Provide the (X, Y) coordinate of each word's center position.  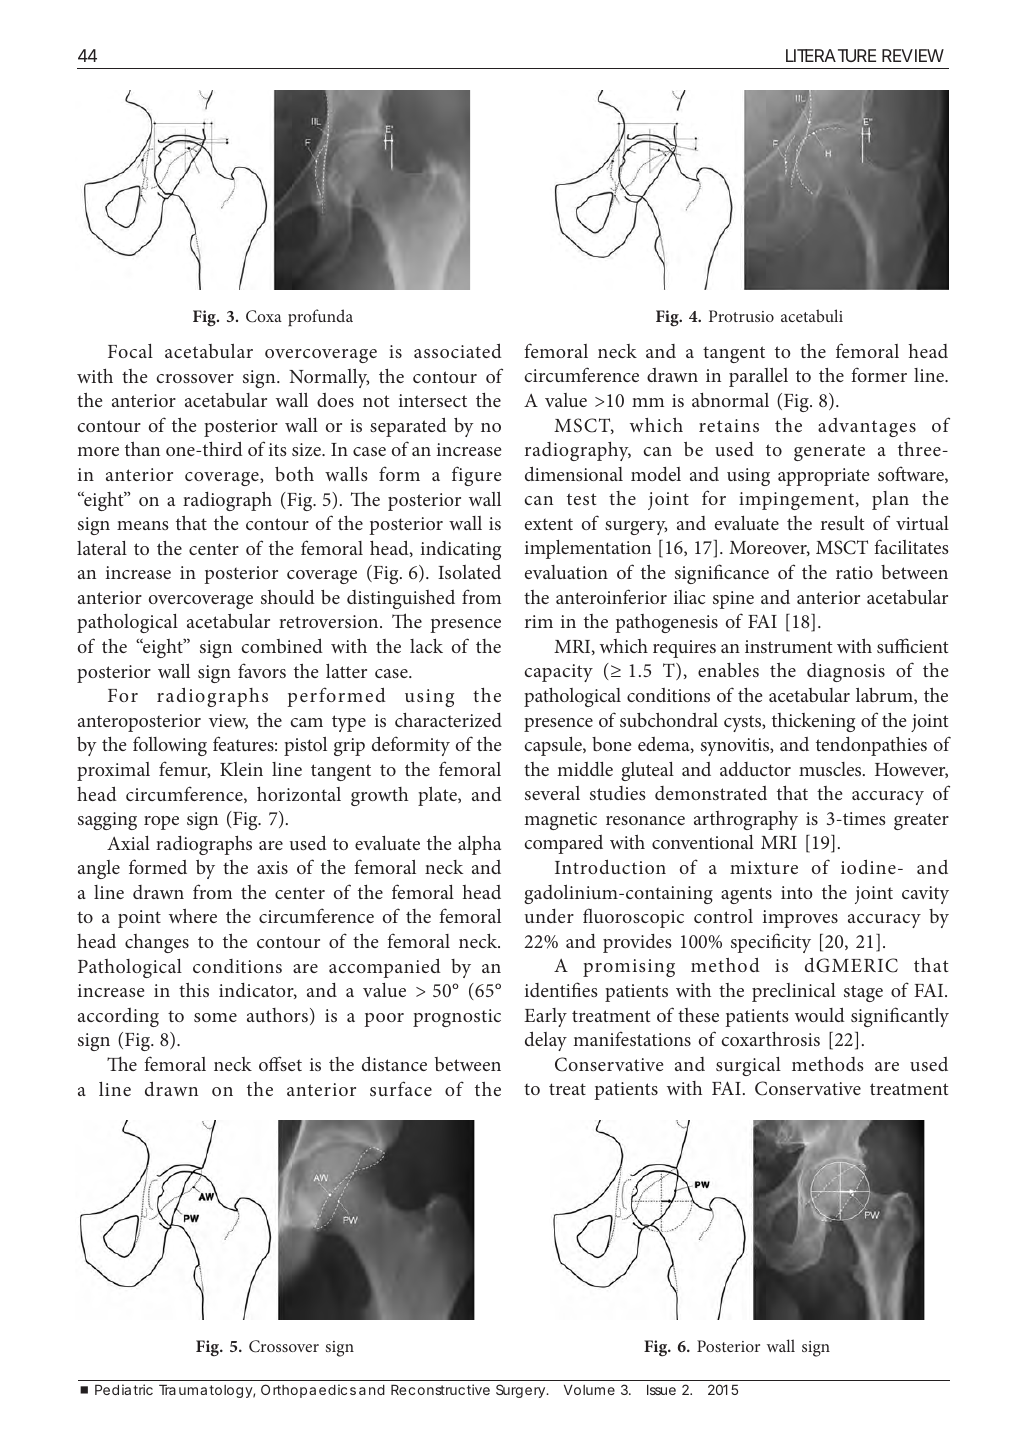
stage (863, 993)
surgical (748, 1066)
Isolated (469, 572)
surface (401, 1088)
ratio (854, 572)
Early (545, 1017)
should (288, 596)
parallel (758, 377)
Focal (130, 351)
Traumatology (207, 1391)
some (215, 1017)
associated (458, 350)
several (552, 793)
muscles (831, 769)
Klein (241, 769)
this (194, 989)
